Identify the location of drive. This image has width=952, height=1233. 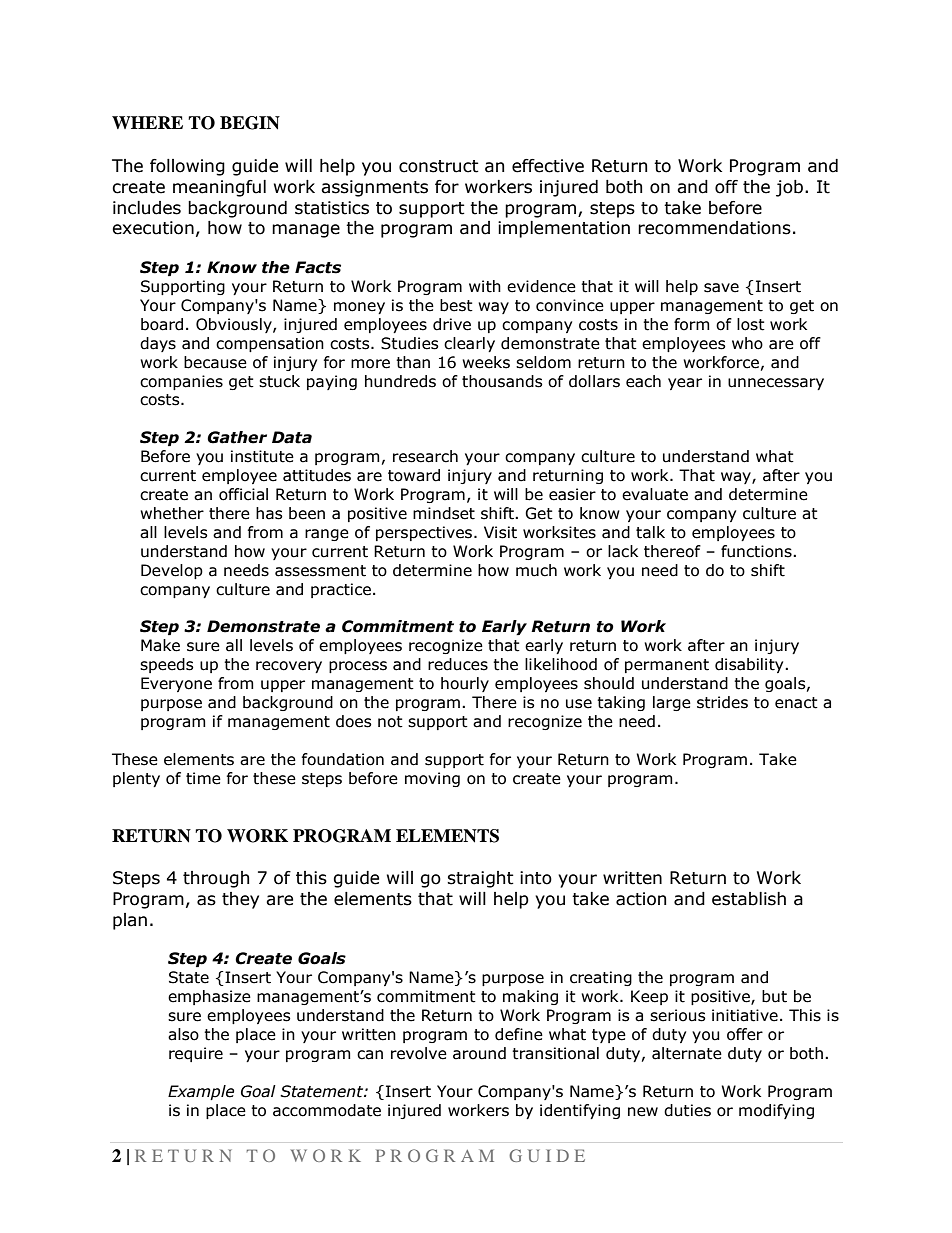
(452, 324).
